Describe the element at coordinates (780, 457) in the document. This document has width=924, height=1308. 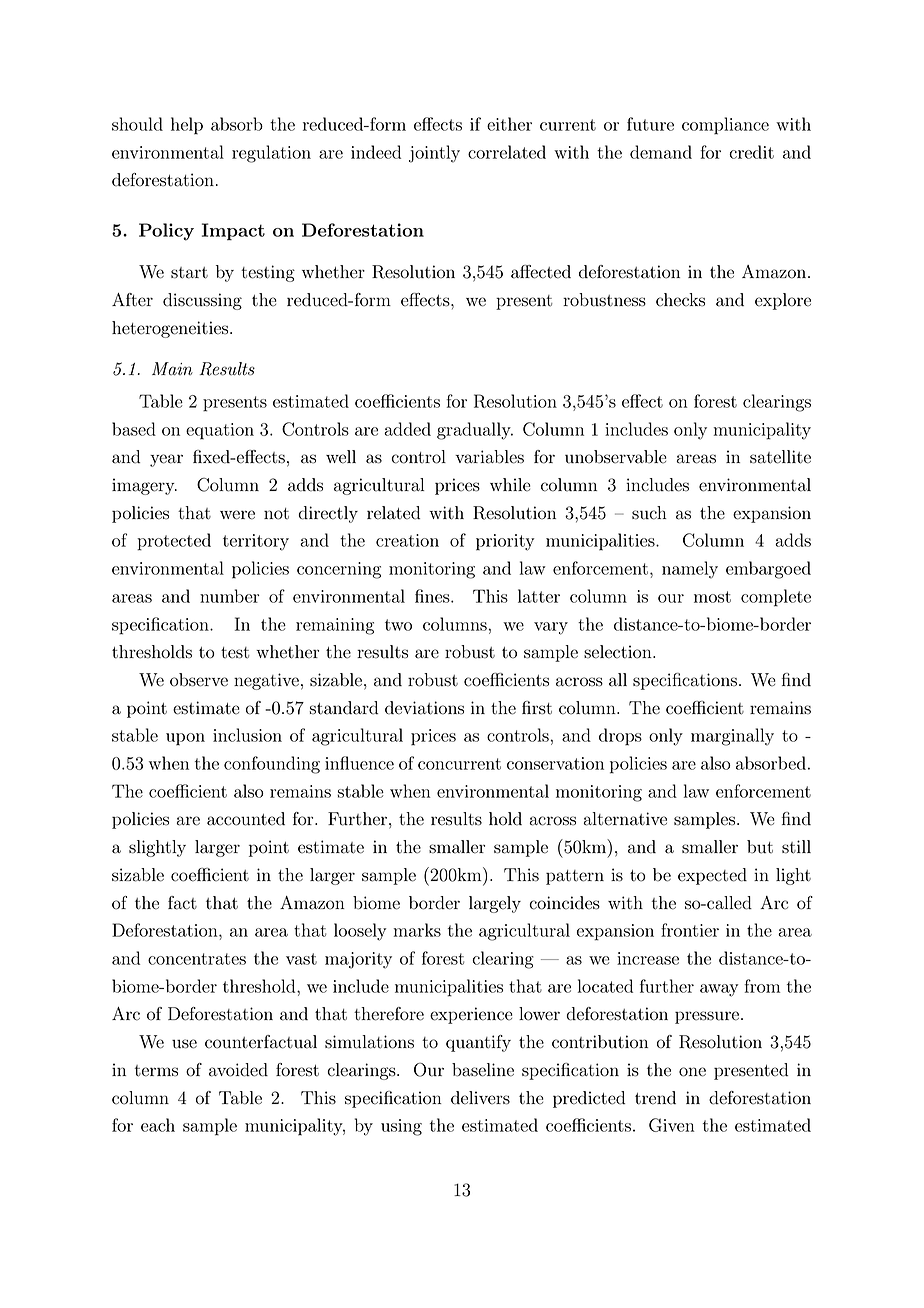
I see `satellite` at that location.
